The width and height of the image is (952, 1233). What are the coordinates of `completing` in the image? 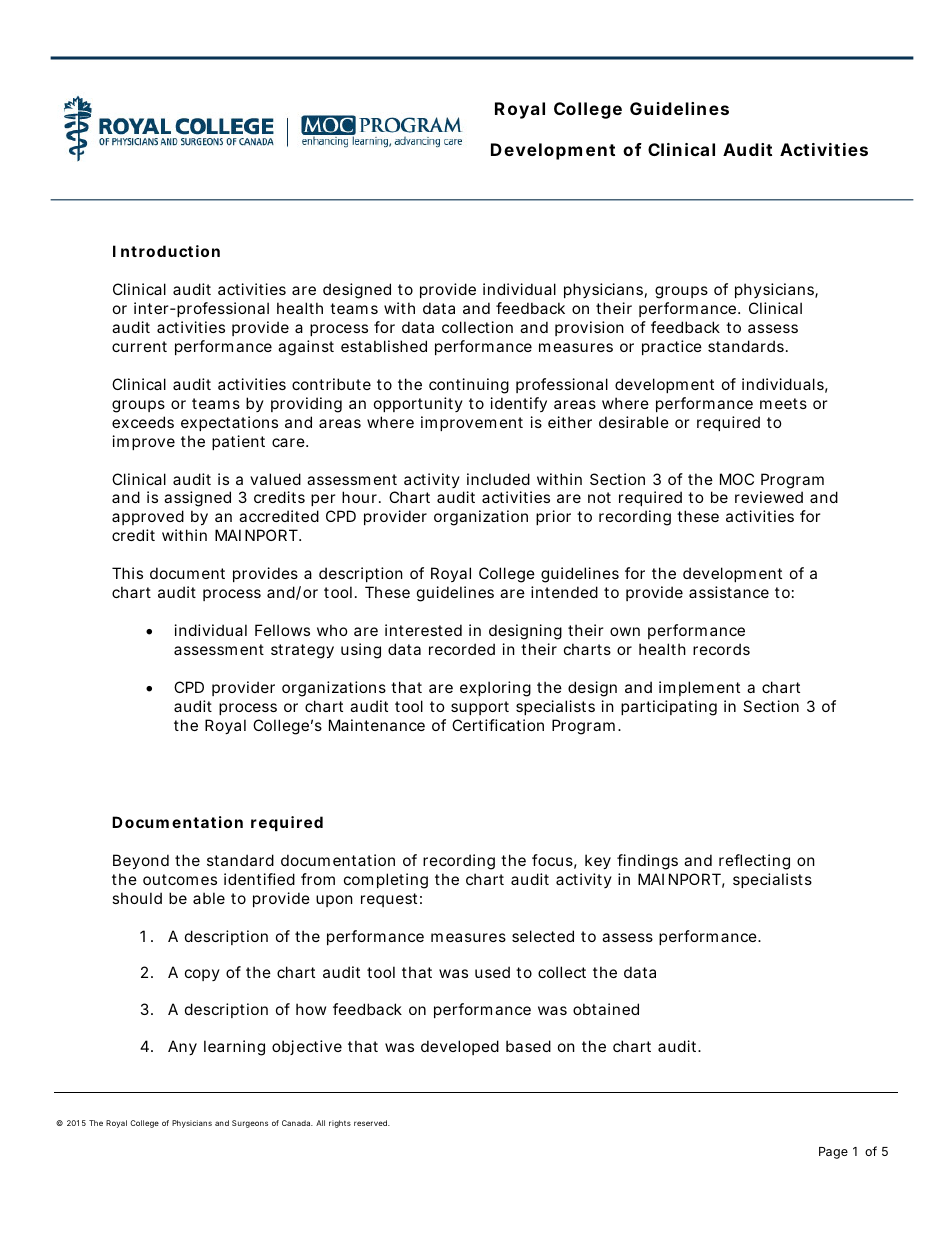 It's located at (386, 881).
